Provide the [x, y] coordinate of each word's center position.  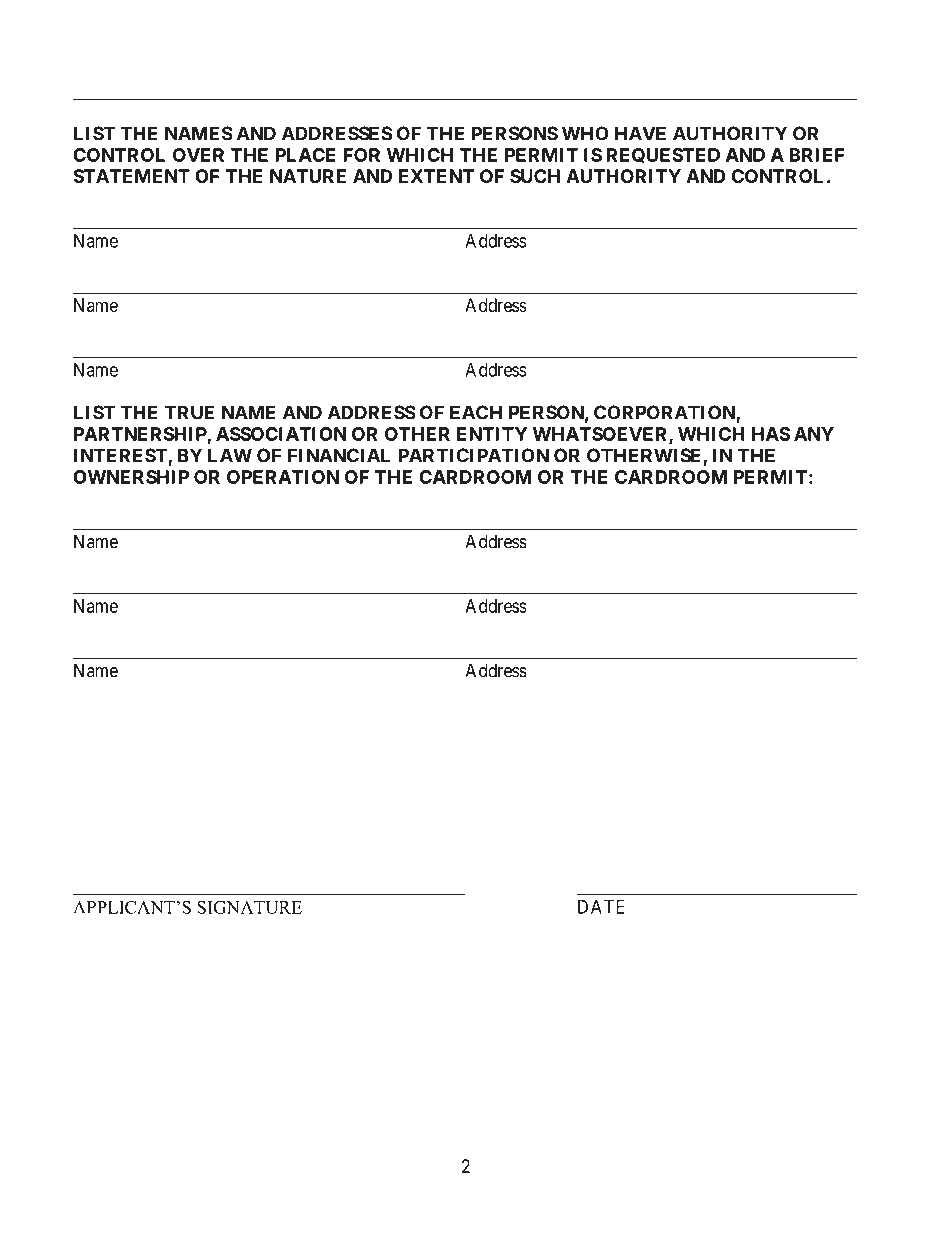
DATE [601, 907]
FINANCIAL [339, 455]
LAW [230, 455]
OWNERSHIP [131, 477]
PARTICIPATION [473, 455]
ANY [814, 434]
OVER [198, 155]
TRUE [189, 412]
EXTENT [436, 176]
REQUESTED [663, 155]
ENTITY [492, 434]
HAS [771, 434]
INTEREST [121, 456]
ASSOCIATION [281, 434]
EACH [476, 412]
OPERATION [283, 477]
